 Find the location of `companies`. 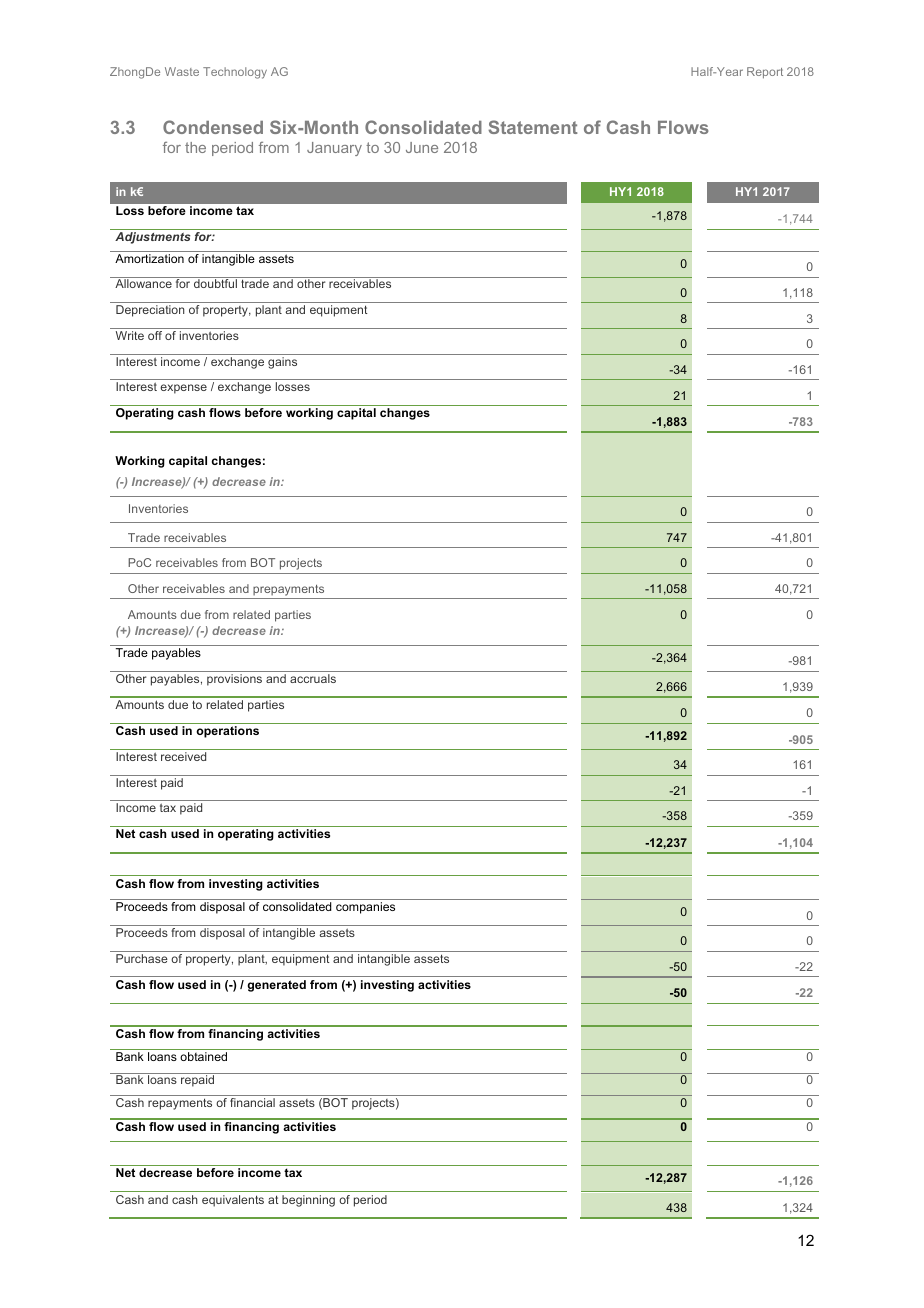

companies is located at coordinates (365, 908).
